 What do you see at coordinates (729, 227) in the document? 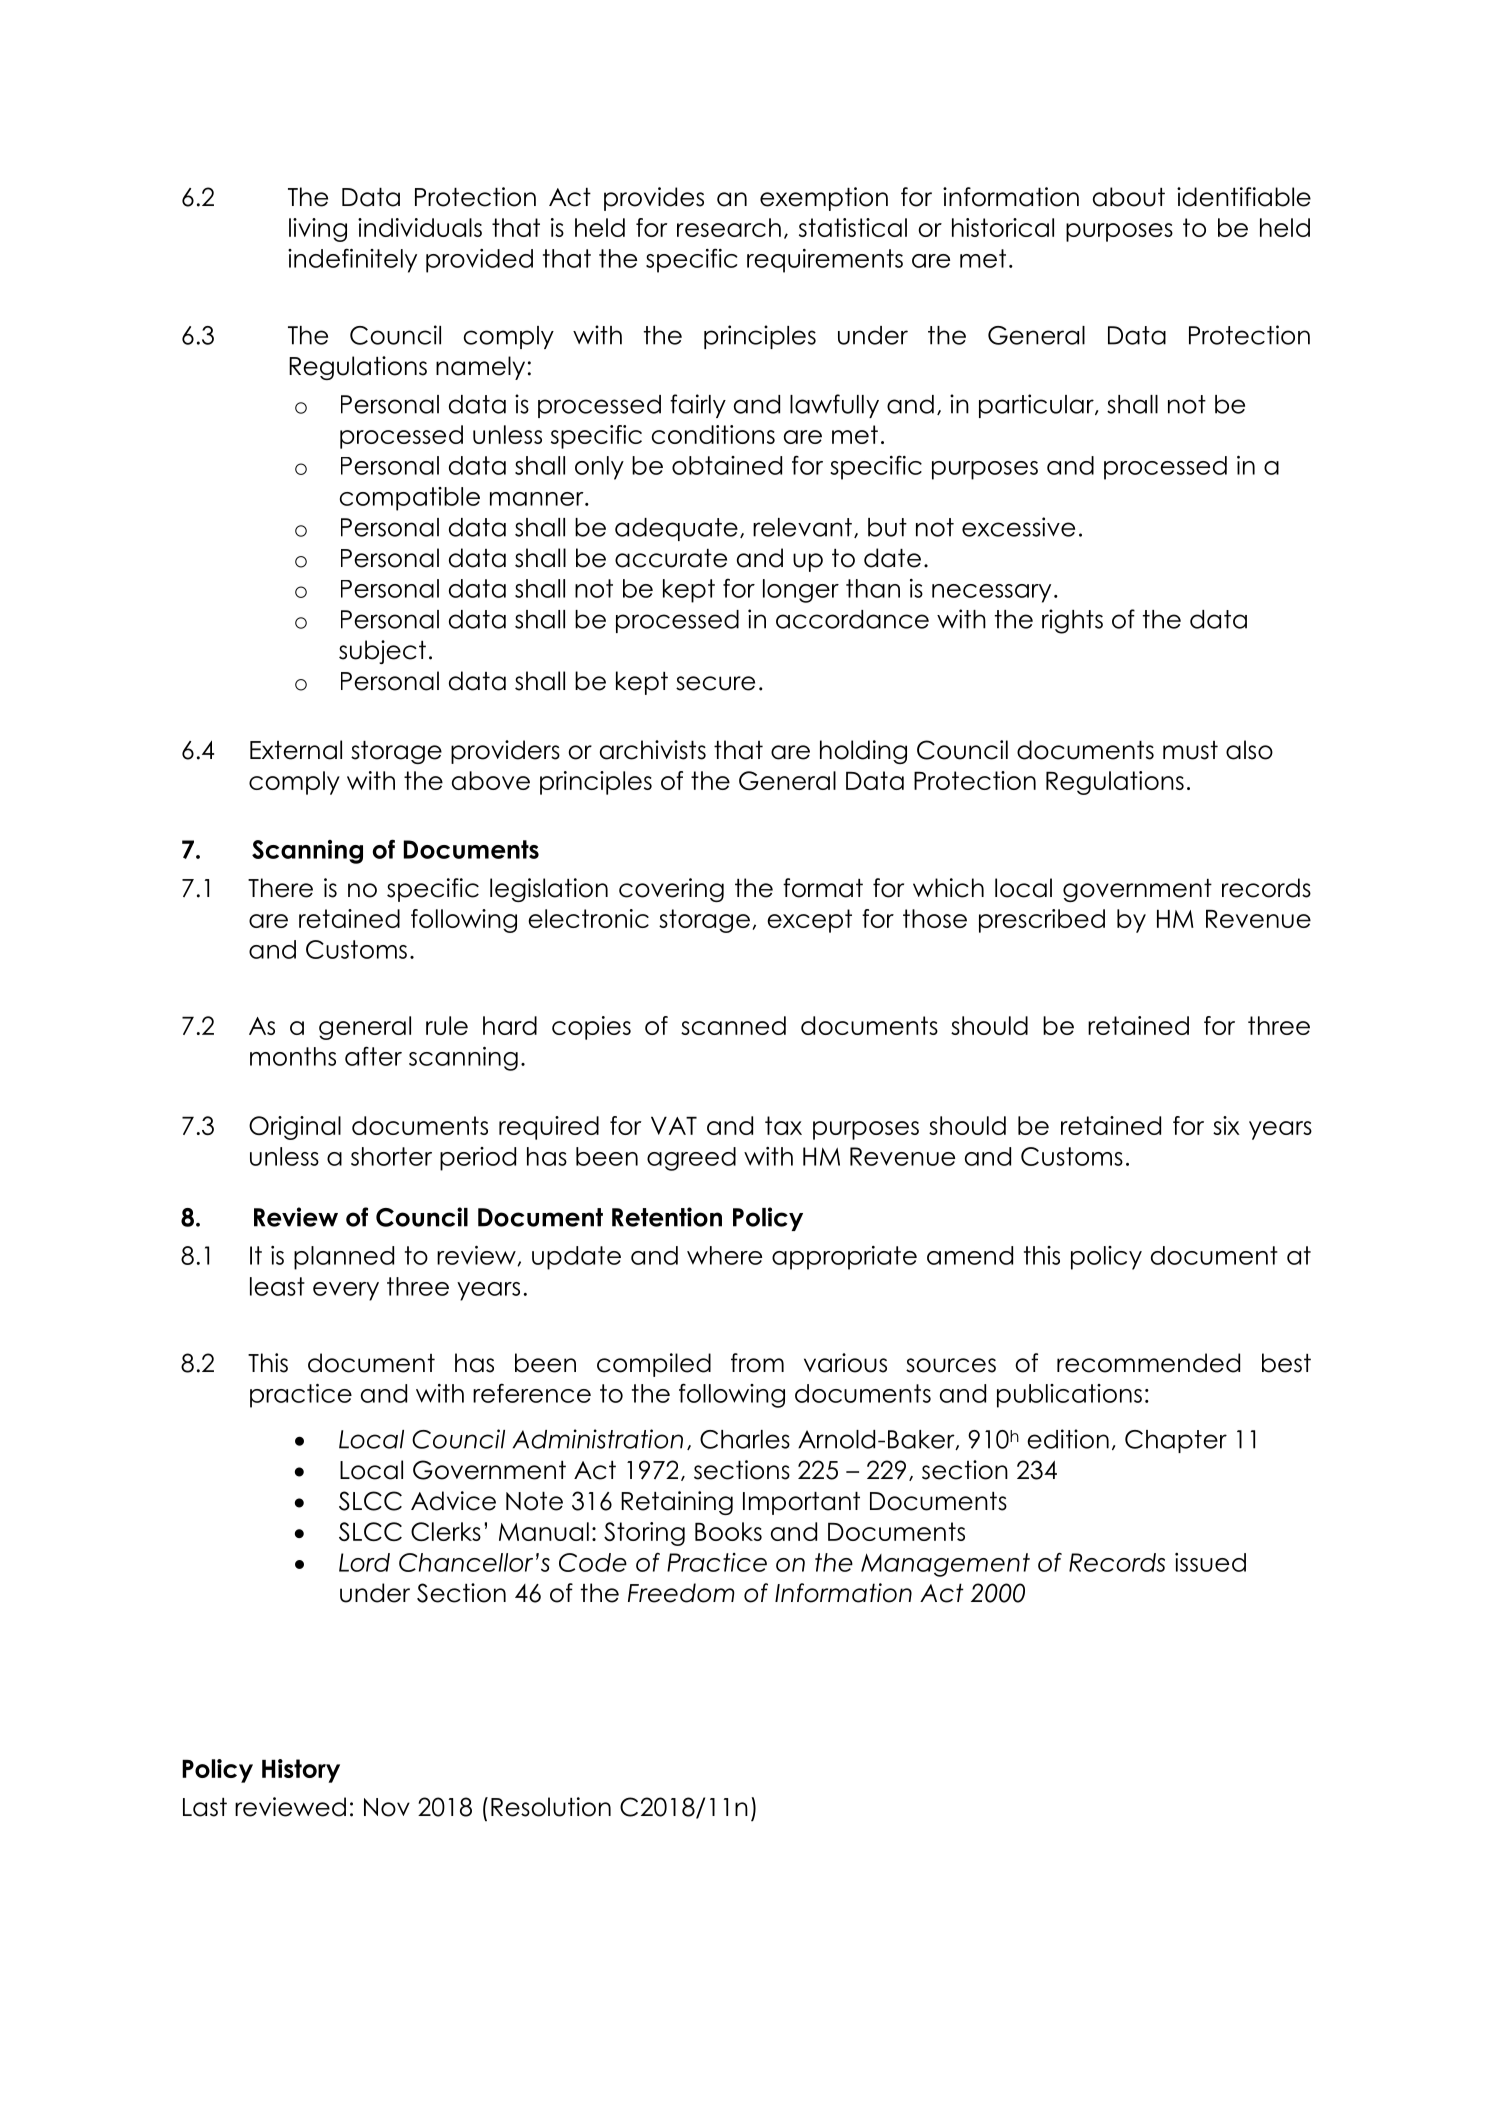
I see `research` at bounding box center [729, 227].
